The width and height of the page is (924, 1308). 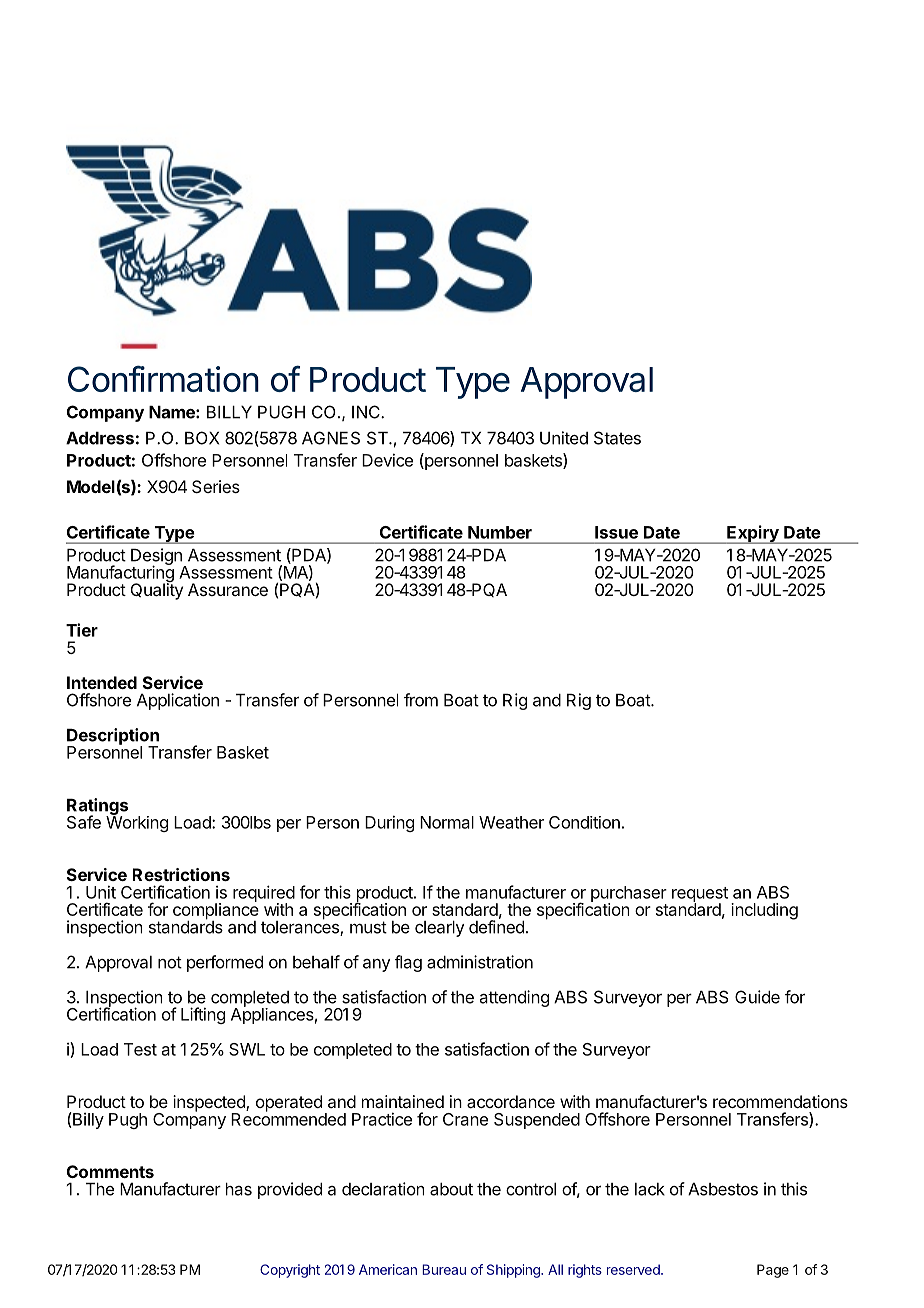 I want to click on Bureau, so click(x=444, y=1269).
